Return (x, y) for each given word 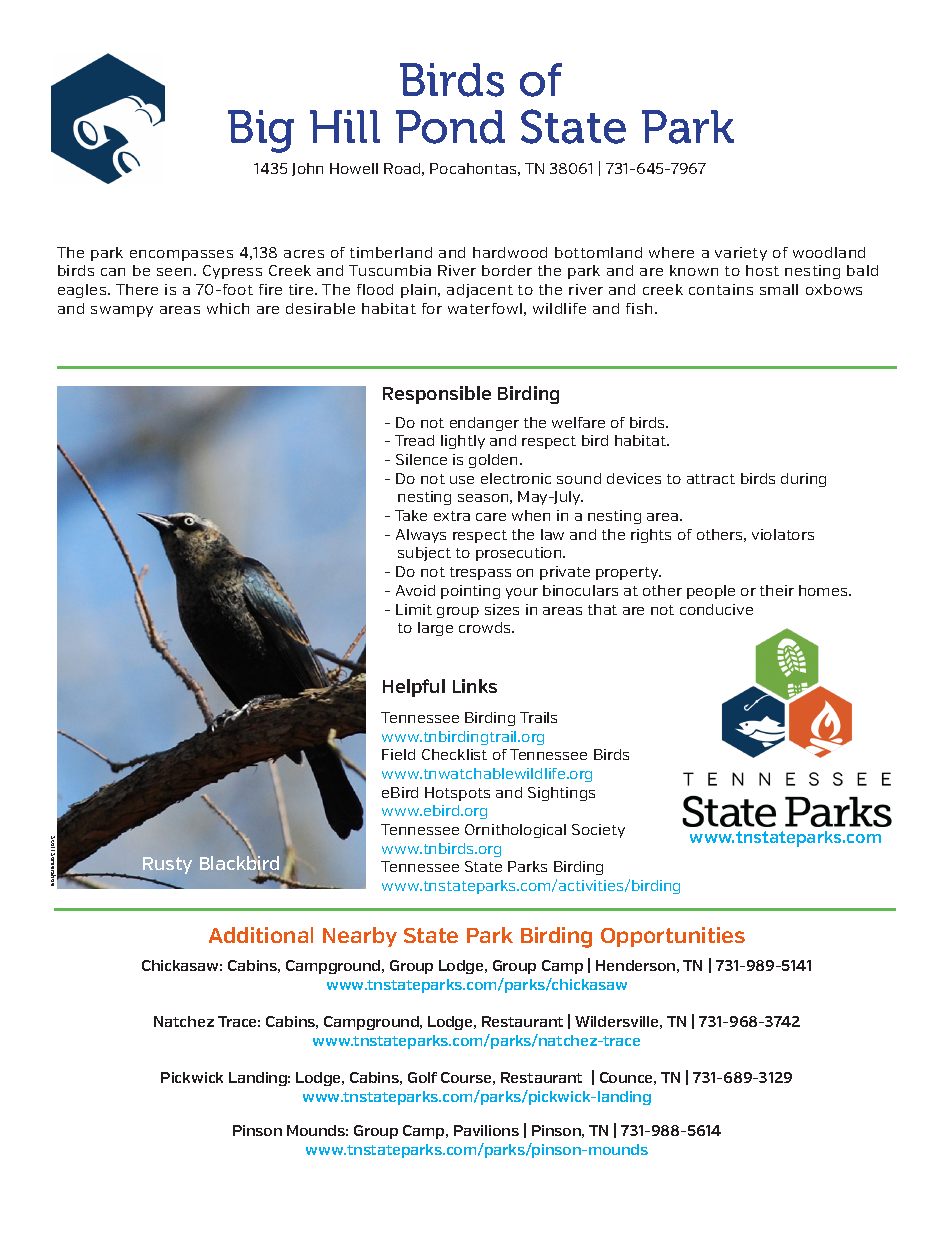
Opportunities (673, 937)
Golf (422, 1077)
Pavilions (486, 1130)
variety (741, 254)
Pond (450, 127)
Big (261, 131)
